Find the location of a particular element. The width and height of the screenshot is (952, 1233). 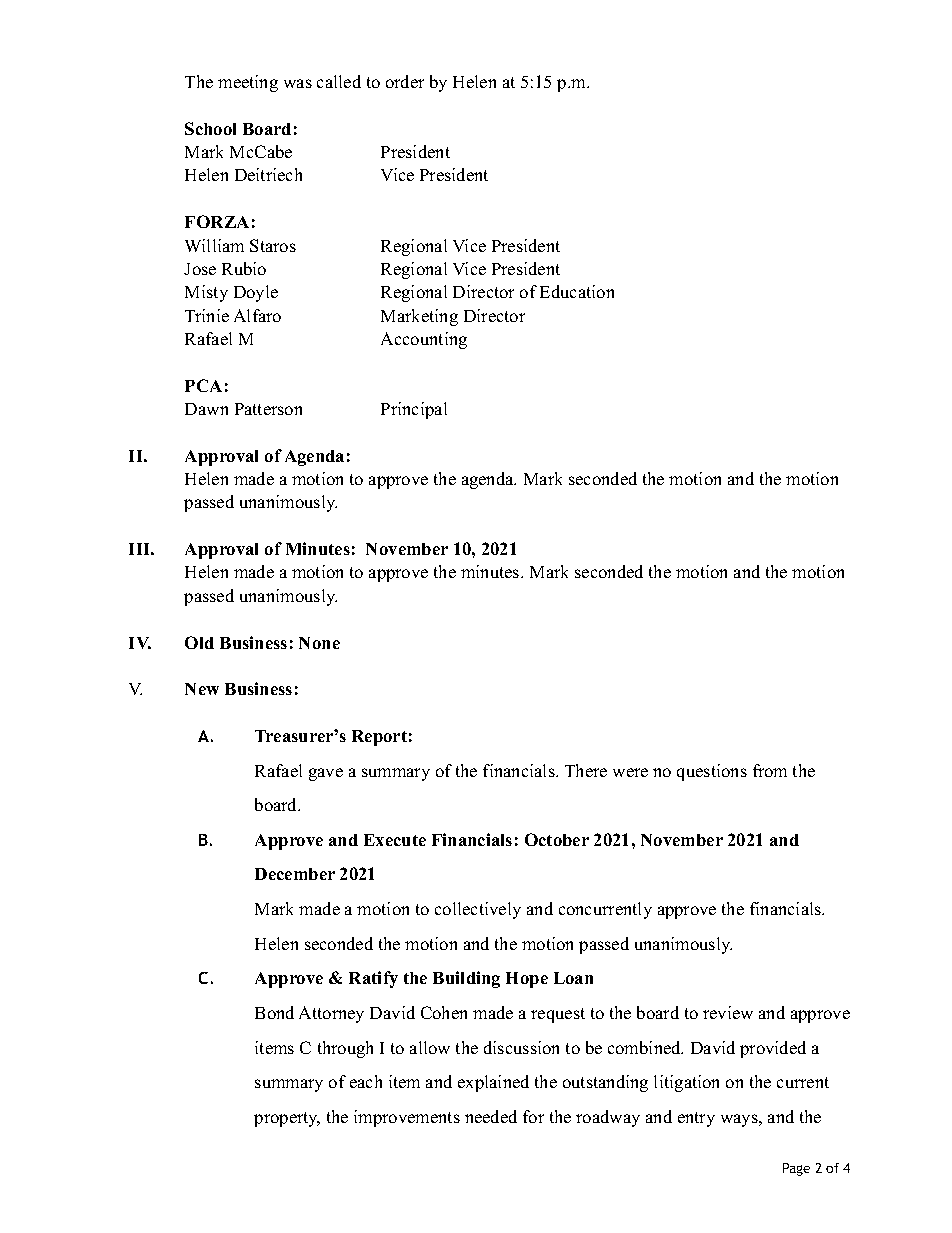

Education is located at coordinates (577, 291).
